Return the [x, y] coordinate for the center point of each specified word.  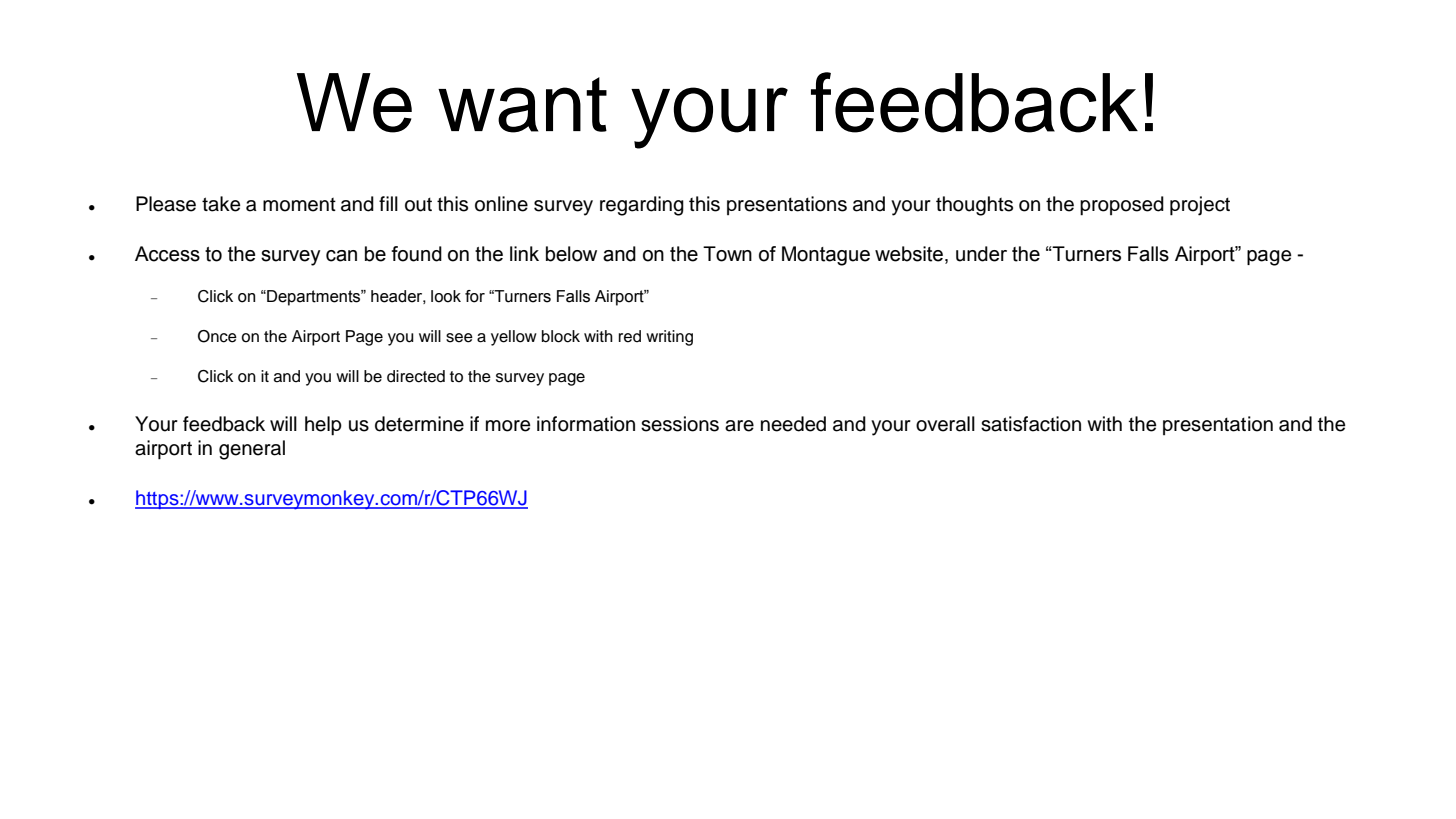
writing [669, 338]
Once [217, 336]
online [501, 204]
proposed [1122, 206]
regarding [642, 206]
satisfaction [1031, 424]
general [252, 450]
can [341, 256]
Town [727, 254]
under [981, 254]
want [522, 105]
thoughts [974, 206]
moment [299, 205]
